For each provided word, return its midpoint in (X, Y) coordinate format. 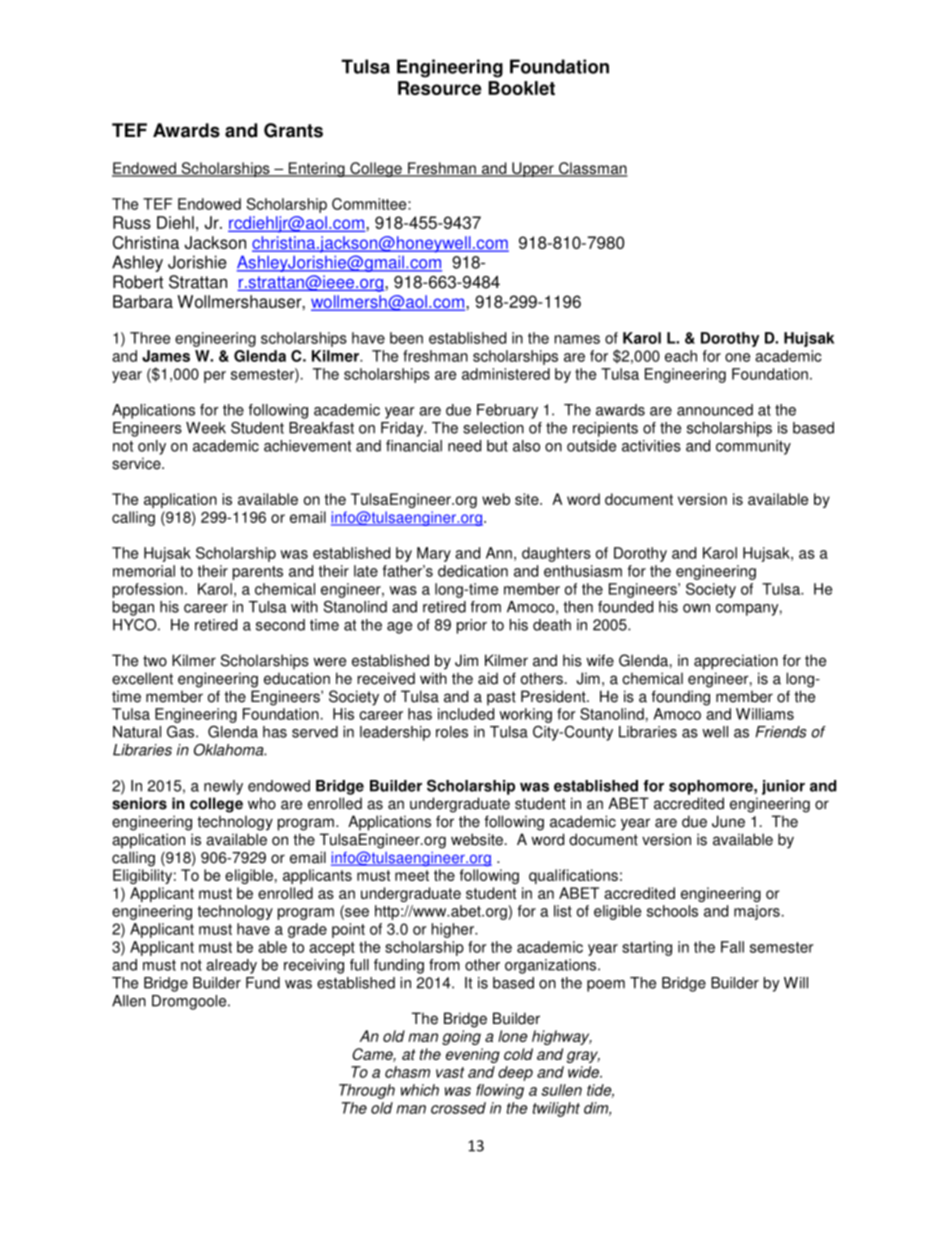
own (696, 608)
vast (450, 1072)
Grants (293, 130)
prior (472, 626)
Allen (129, 1001)
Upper (533, 169)
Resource (440, 88)
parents (258, 573)
